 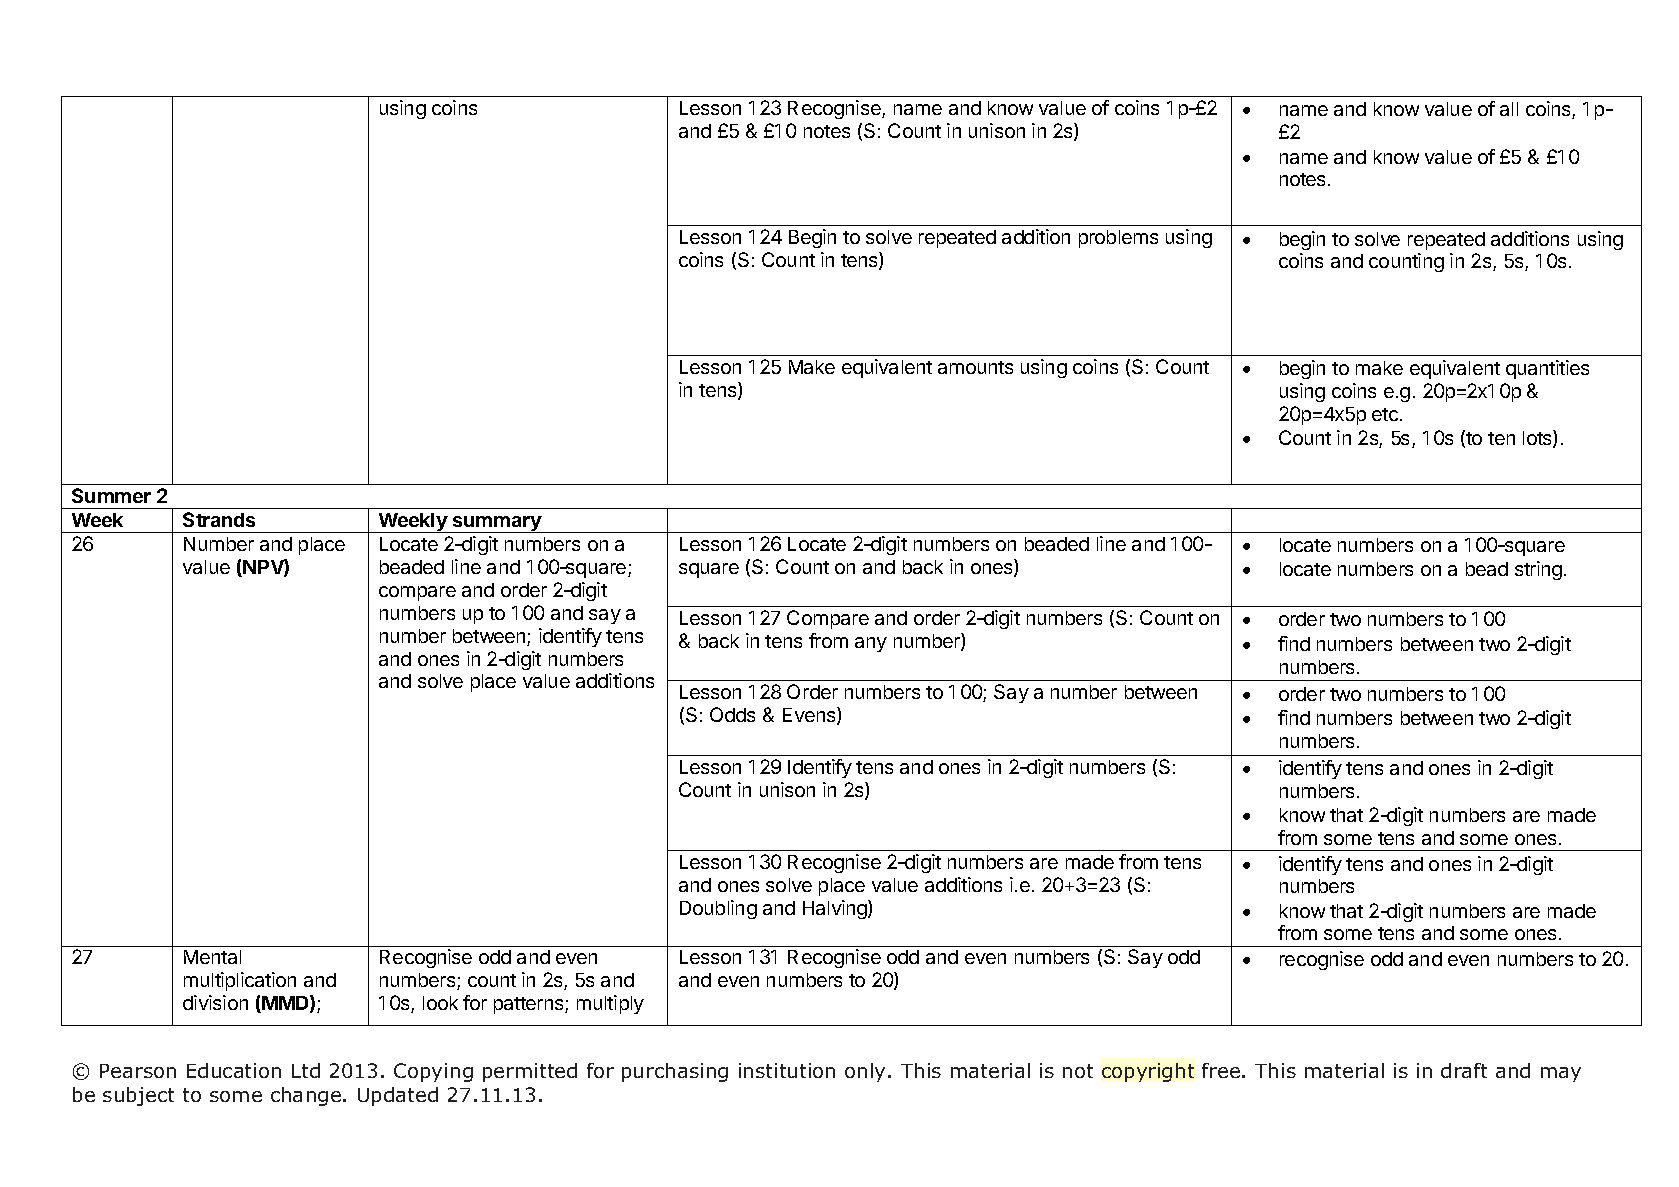 What do you see at coordinates (1538, 570) in the screenshot?
I see `string` at bounding box center [1538, 570].
